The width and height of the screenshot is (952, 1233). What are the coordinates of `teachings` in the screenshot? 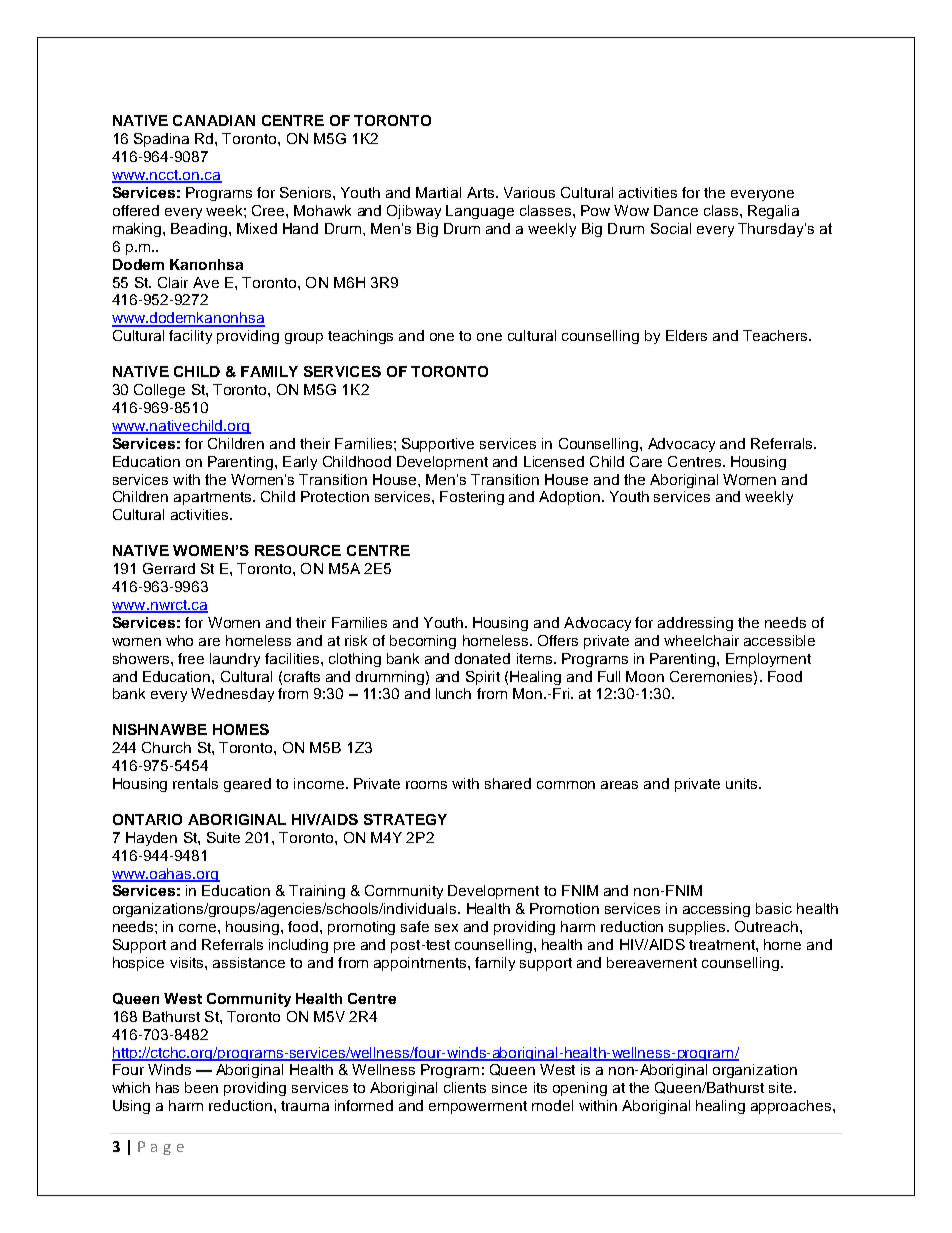 It's located at (360, 337).
